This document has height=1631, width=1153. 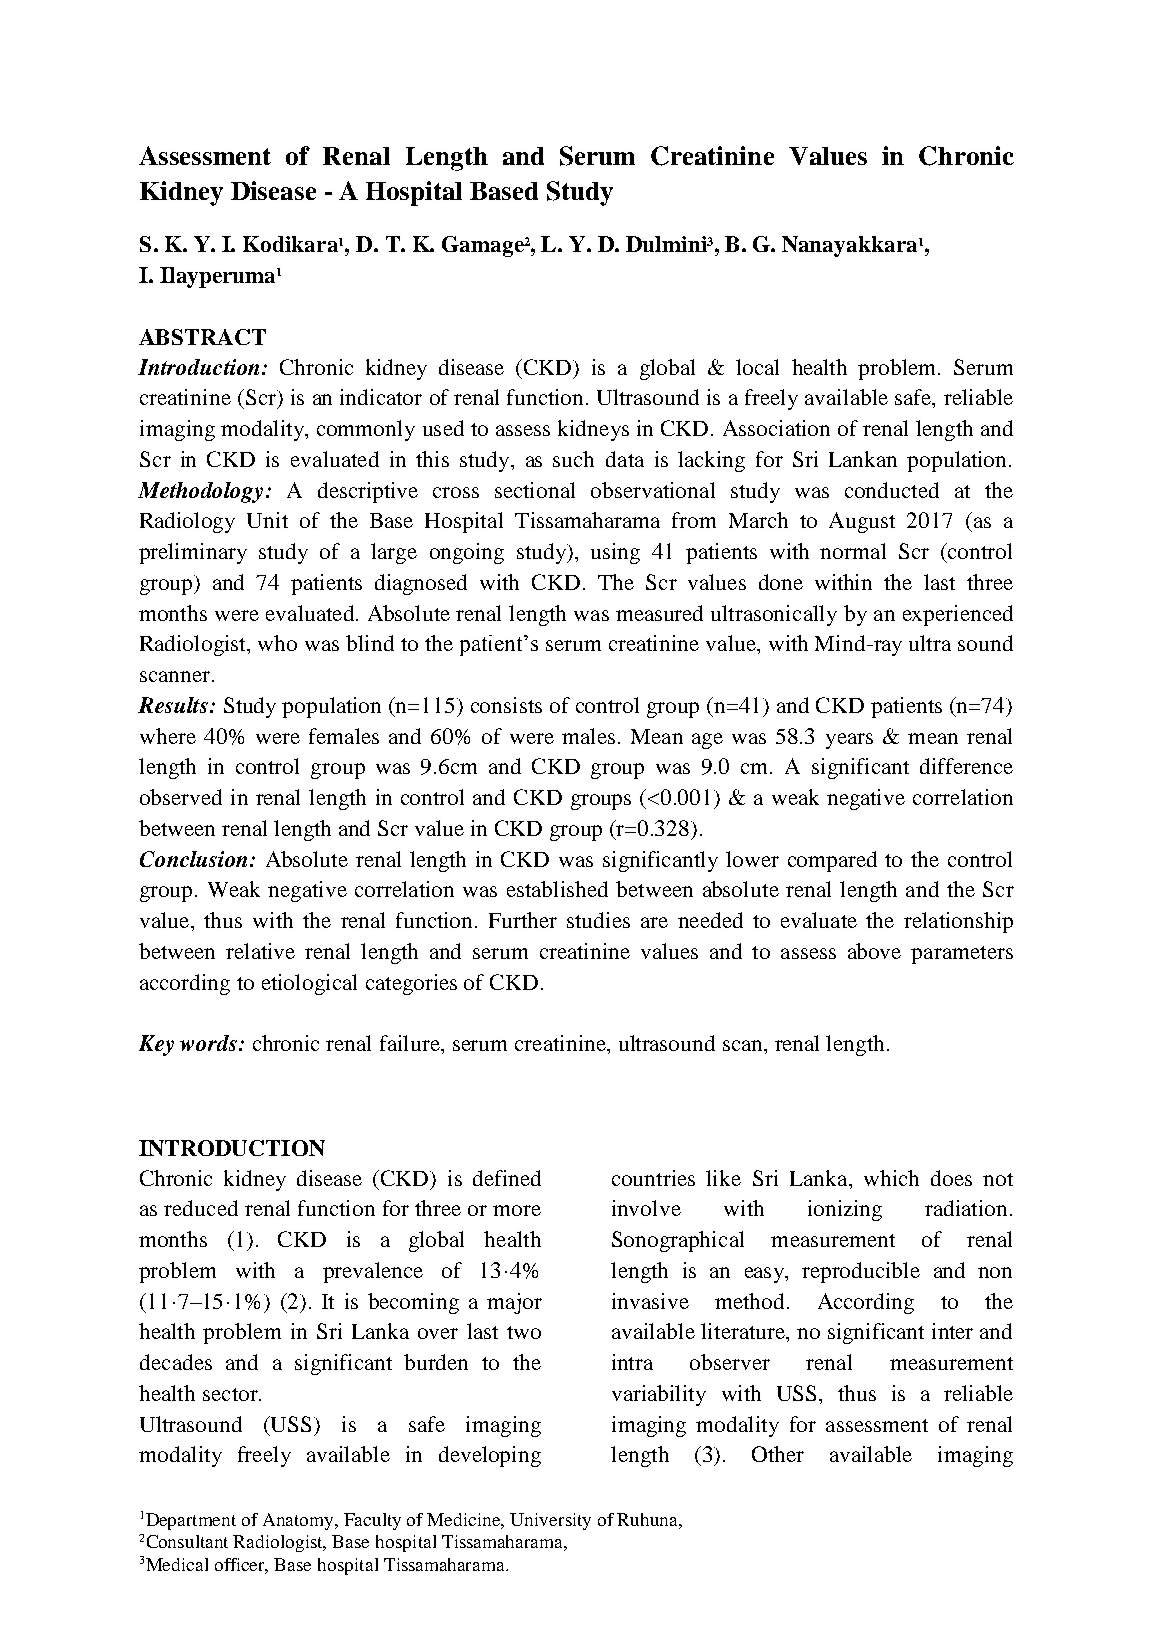 What do you see at coordinates (202, 337) in the document?
I see `ABSTRACT` at bounding box center [202, 337].
